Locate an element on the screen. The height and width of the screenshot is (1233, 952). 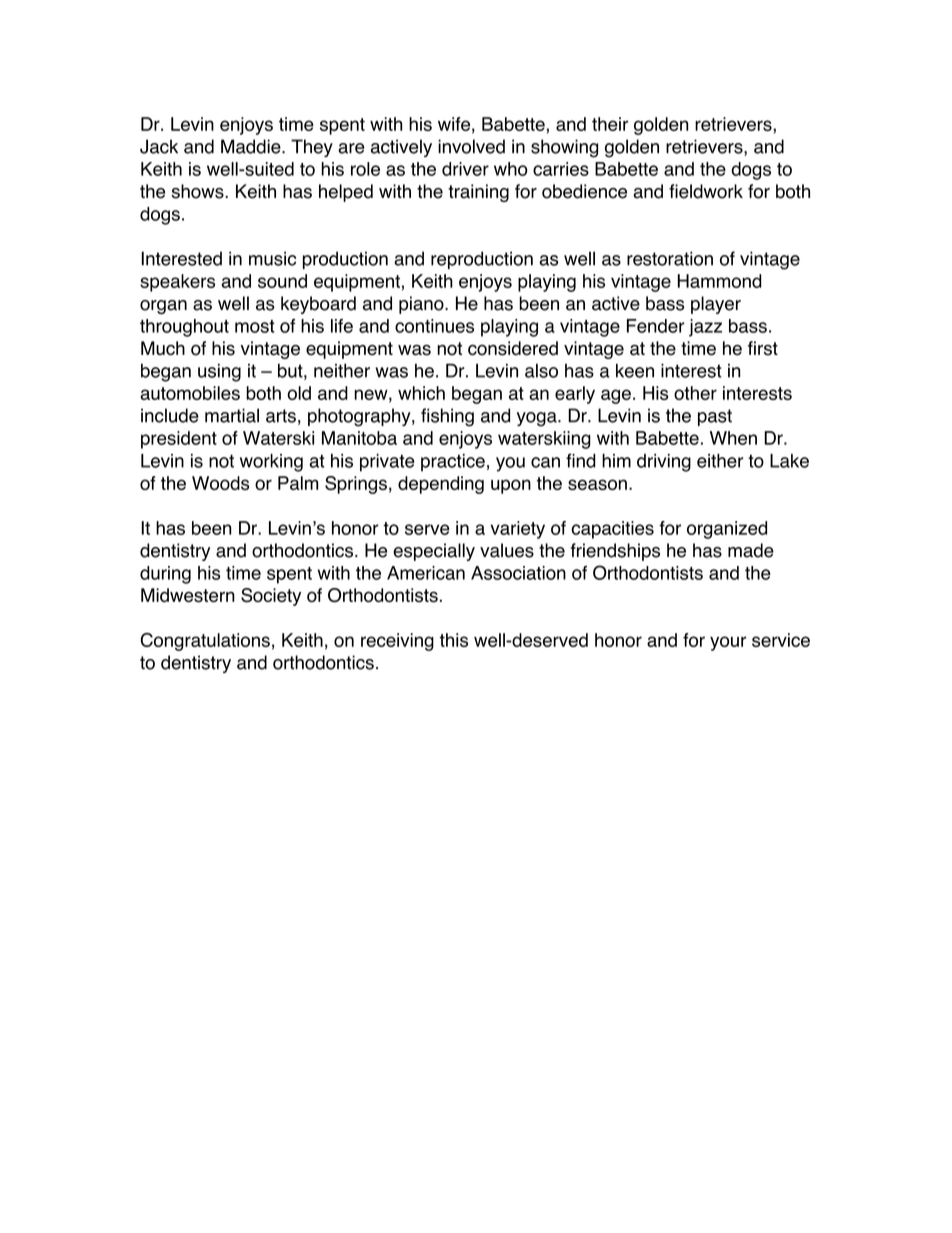
their is located at coordinates (610, 124).
